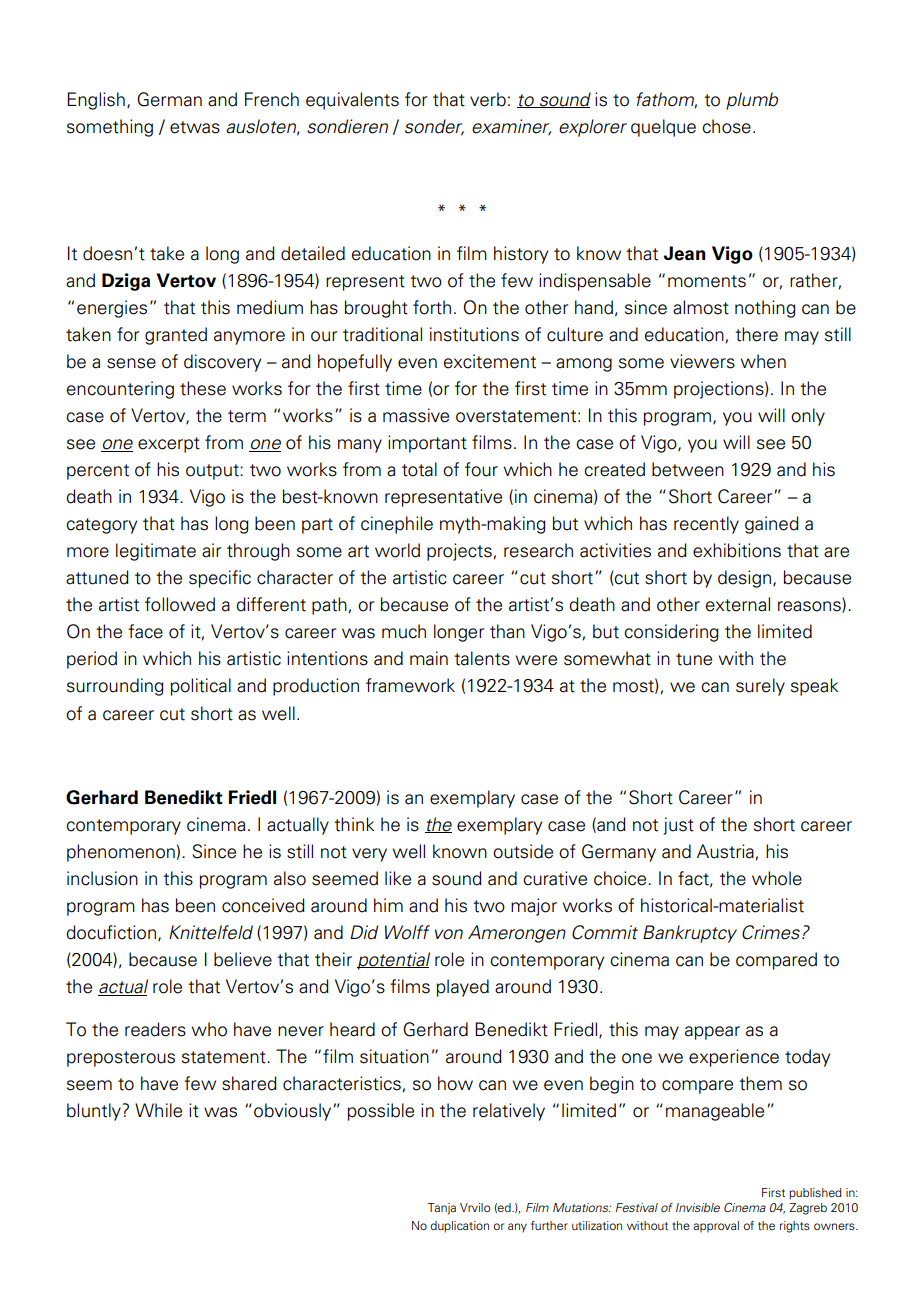  What do you see at coordinates (511, 127) in the screenshot?
I see `examiner` at bounding box center [511, 127].
